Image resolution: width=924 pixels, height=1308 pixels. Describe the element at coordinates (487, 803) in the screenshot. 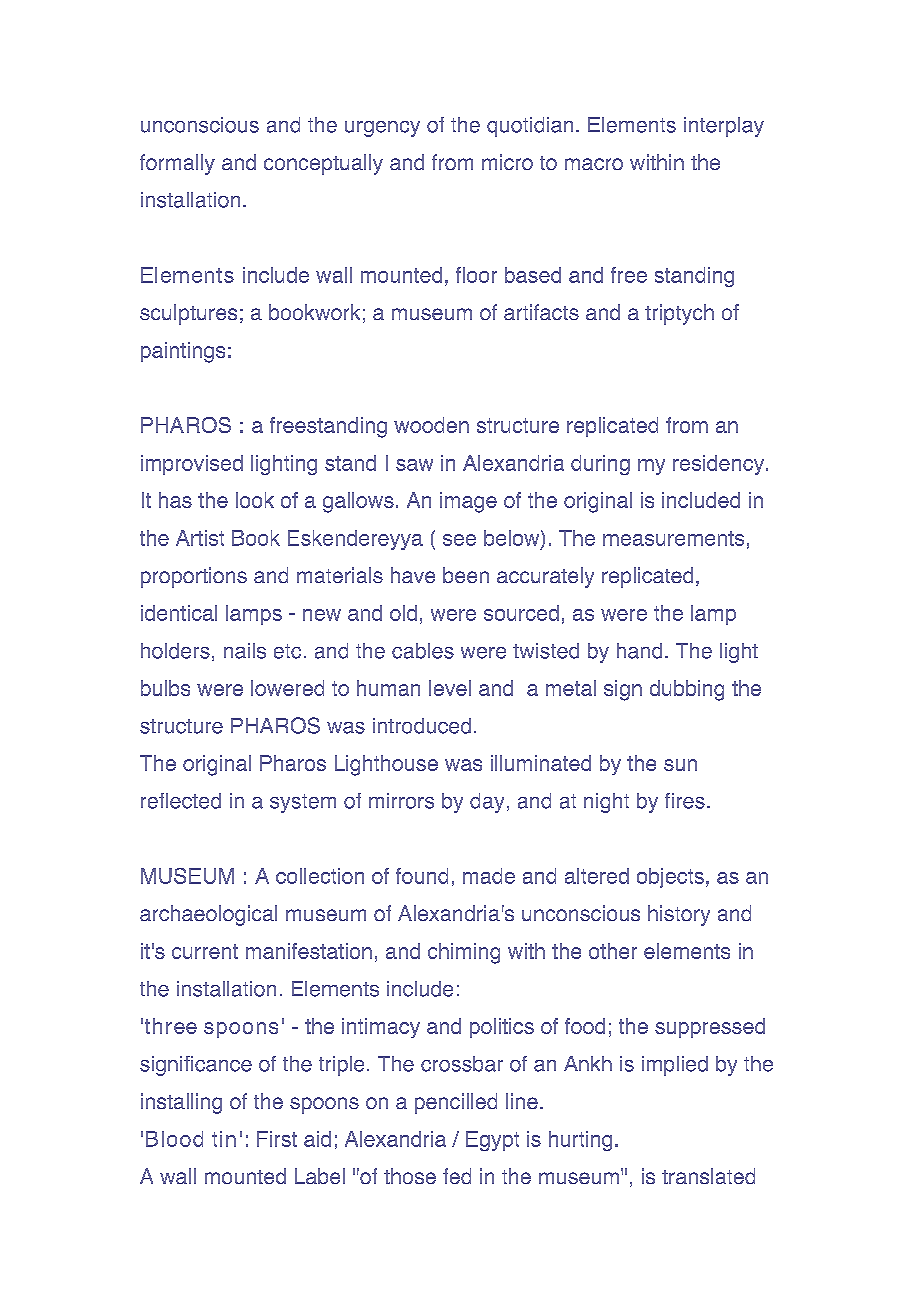

I see `day` at that location.
